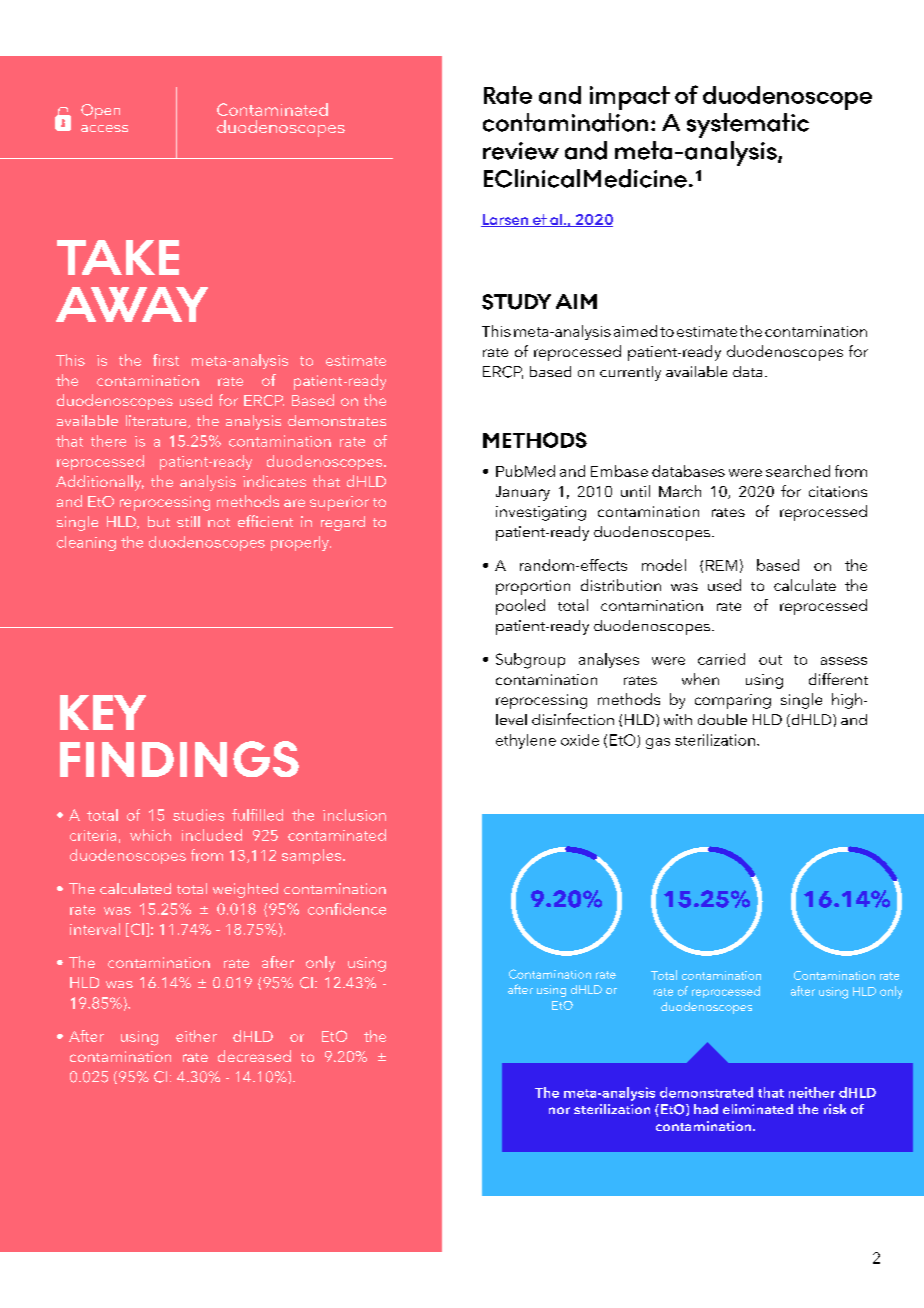 The width and height of the image is (924, 1308). What do you see at coordinates (521, 151) in the image?
I see `review` at bounding box center [521, 151].
